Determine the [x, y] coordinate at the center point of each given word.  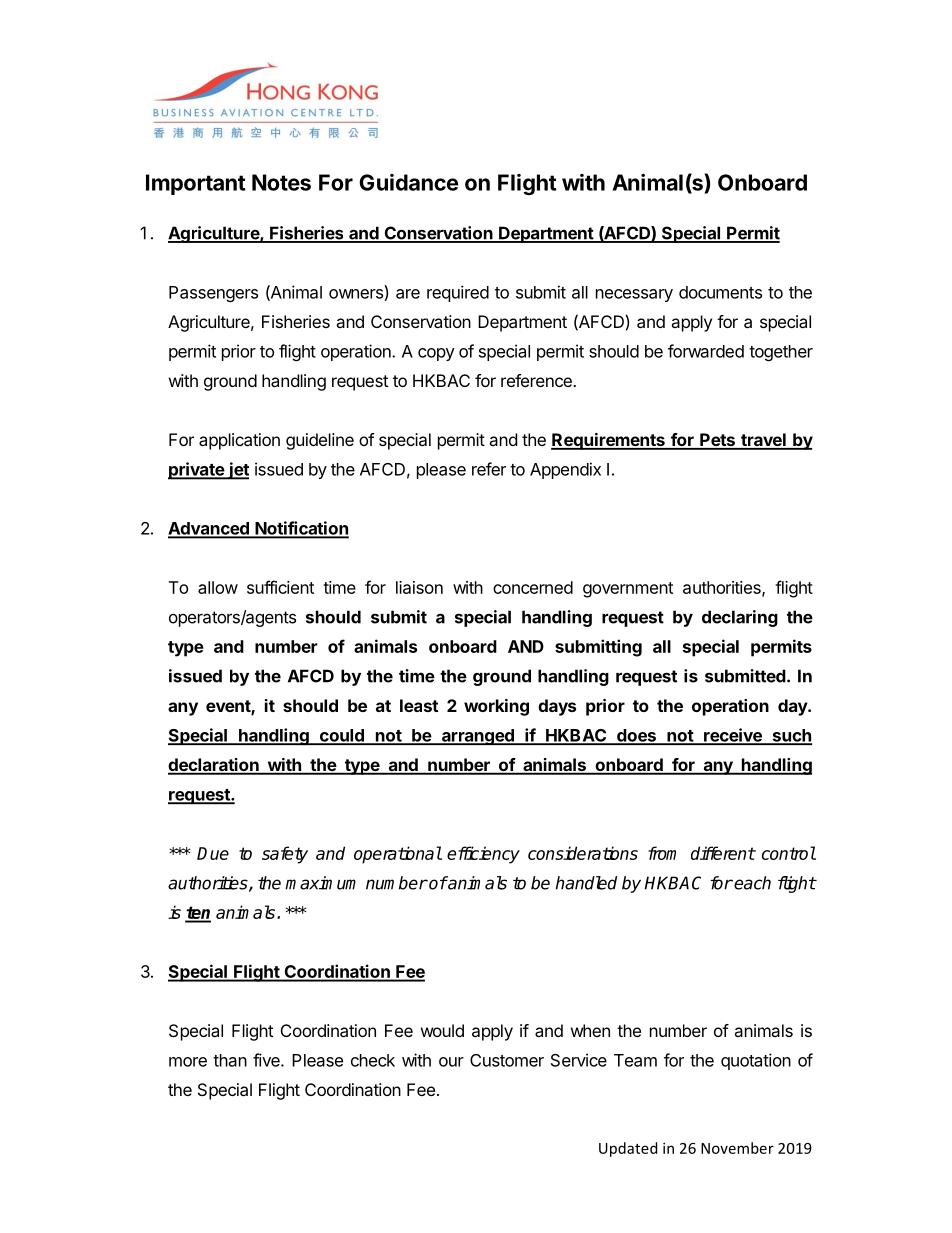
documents [720, 292]
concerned [533, 587]
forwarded [706, 351]
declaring [740, 618]
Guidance [408, 182]
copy [436, 354]
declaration [214, 766]
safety [285, 855]
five [267, 1060]
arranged [477, 737]
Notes [281, 182]
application [239, 441]
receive [733, 736]
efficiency [483, 855]
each [752, 883]
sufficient [280, 587]
